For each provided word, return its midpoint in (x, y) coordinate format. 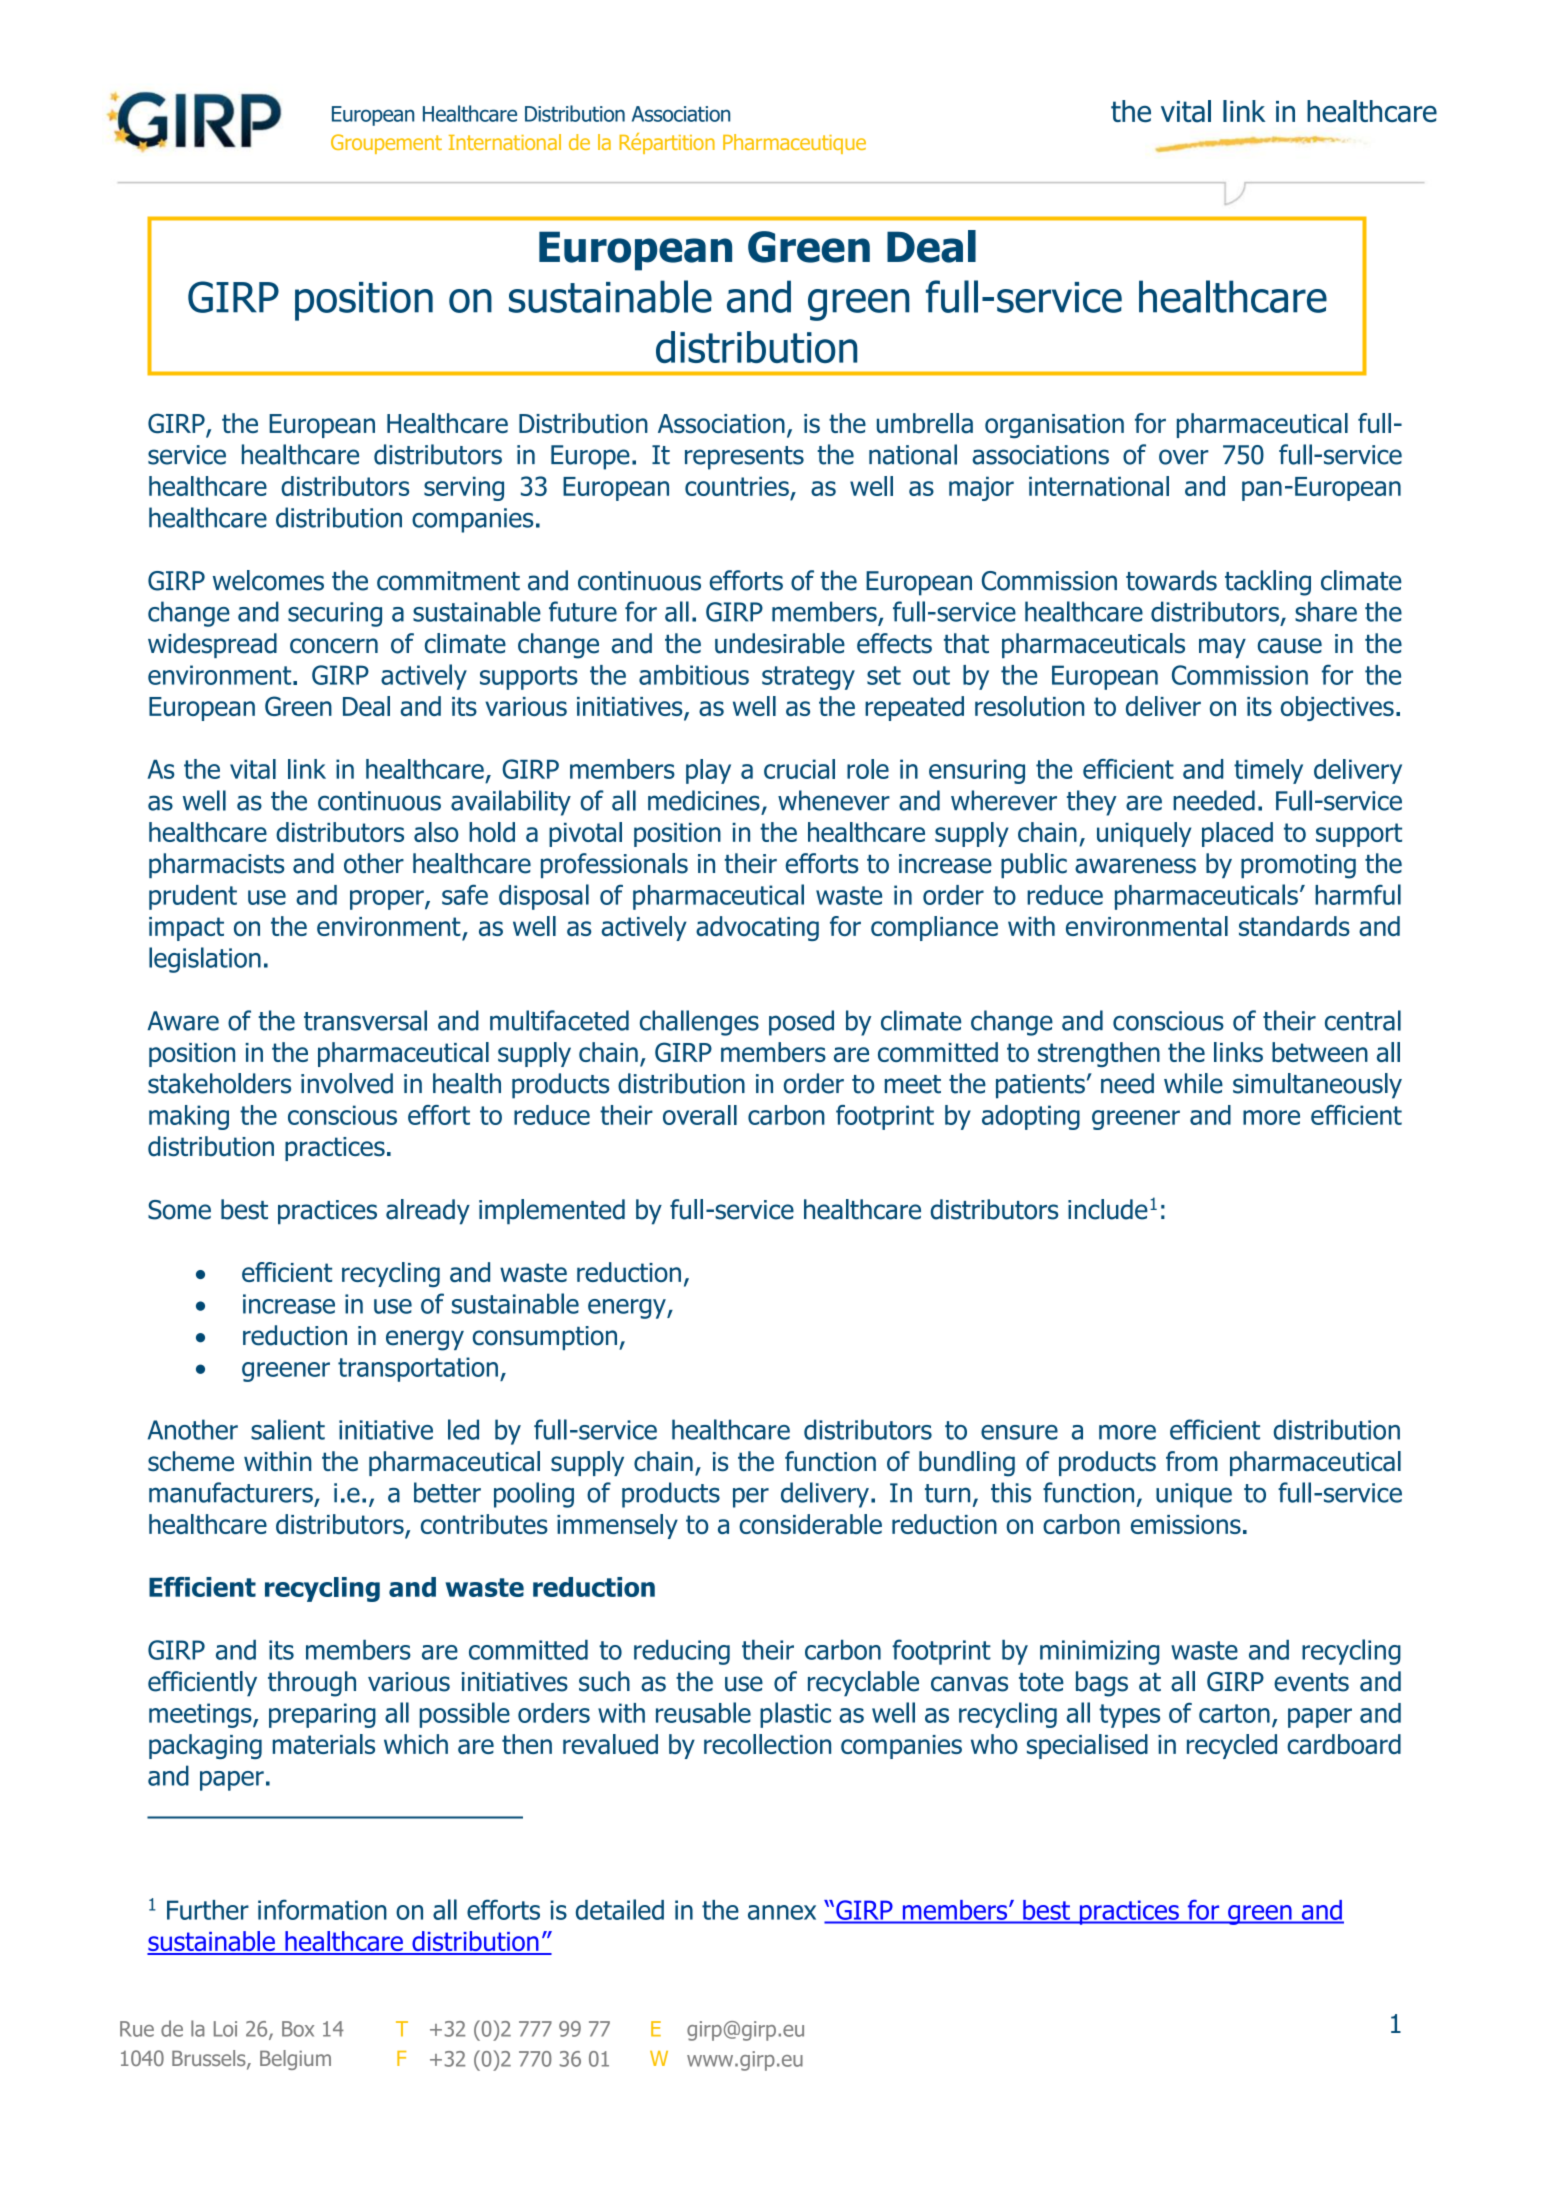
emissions (1186, 1524)
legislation (205, 960)
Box (298, 2029)
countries (737, 486)
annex (782, 1912)
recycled (1232, 1746)
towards (1171, 580)
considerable (810, 1524)
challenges (699, 1023)
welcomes (268, 580)
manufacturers (231, 1492)
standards (1294, 926)
